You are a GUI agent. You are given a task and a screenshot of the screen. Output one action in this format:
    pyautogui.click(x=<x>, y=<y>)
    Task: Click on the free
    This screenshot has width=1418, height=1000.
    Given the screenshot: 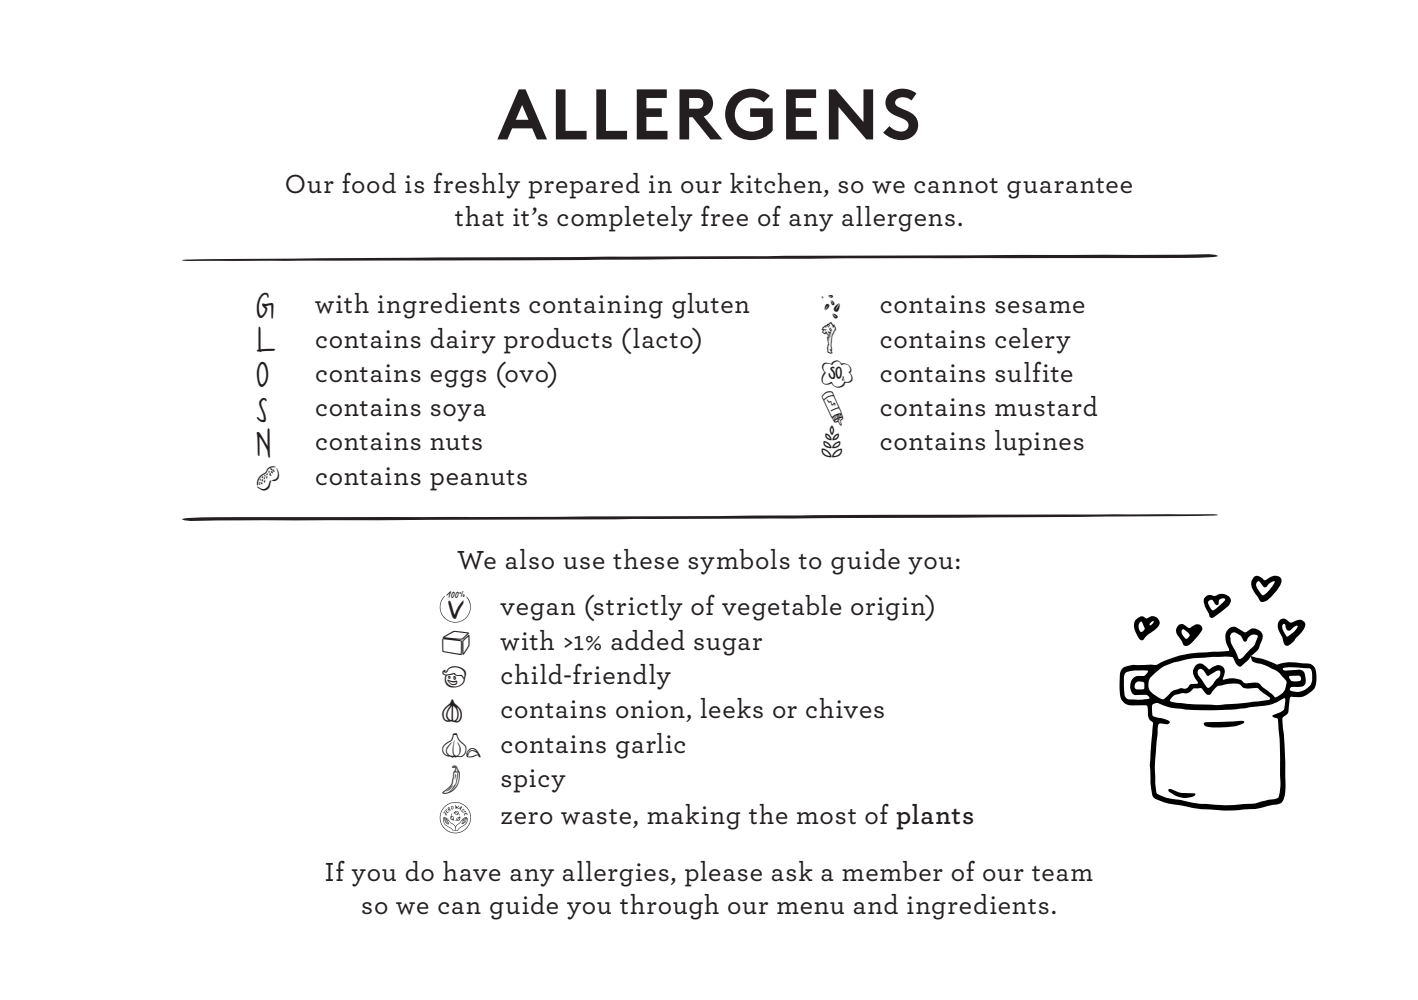 What is the action you would take?
    pyautogui.click(x=724, y=215)
